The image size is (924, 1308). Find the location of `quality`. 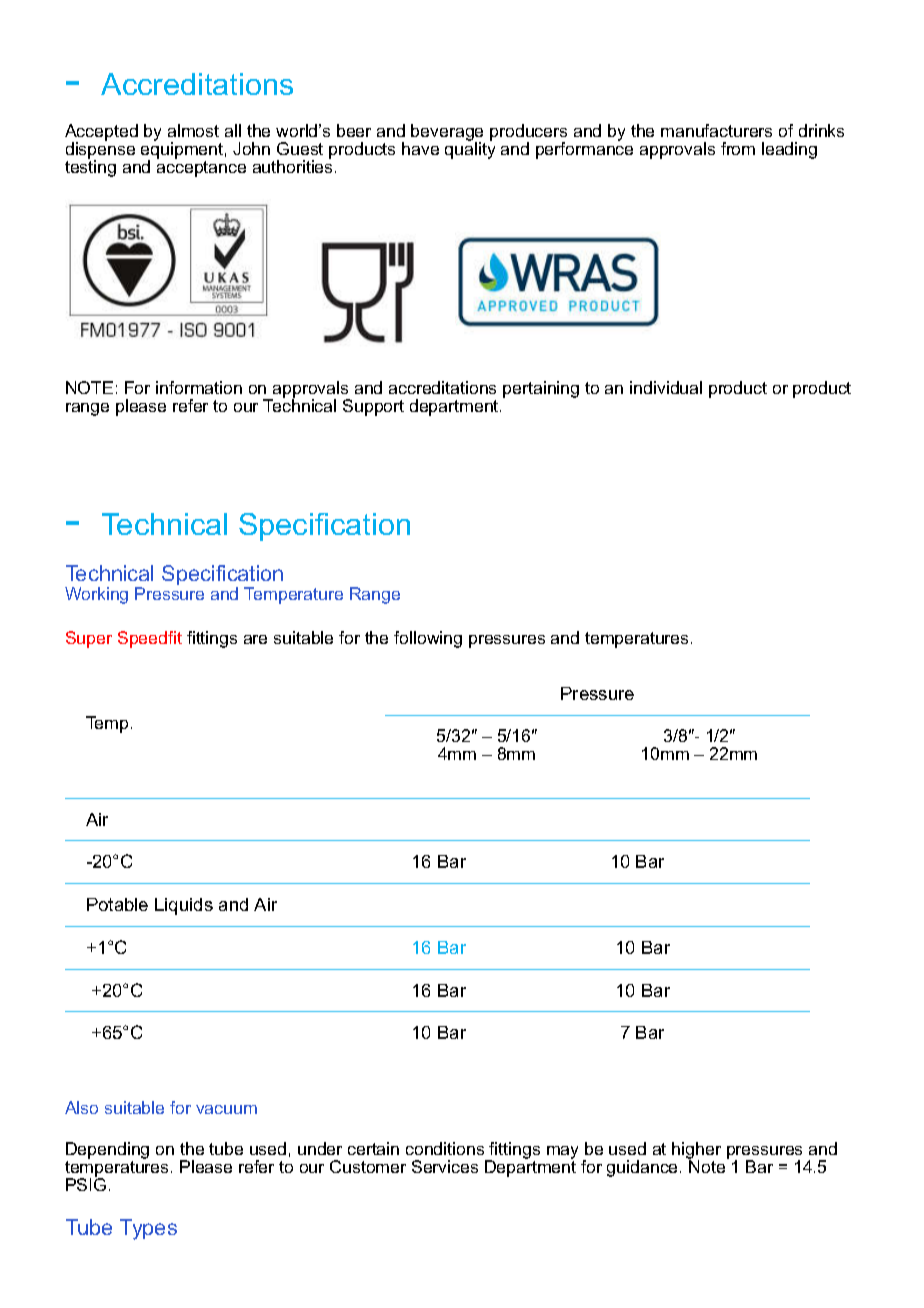

quality is located at coordinates (470, 149).
